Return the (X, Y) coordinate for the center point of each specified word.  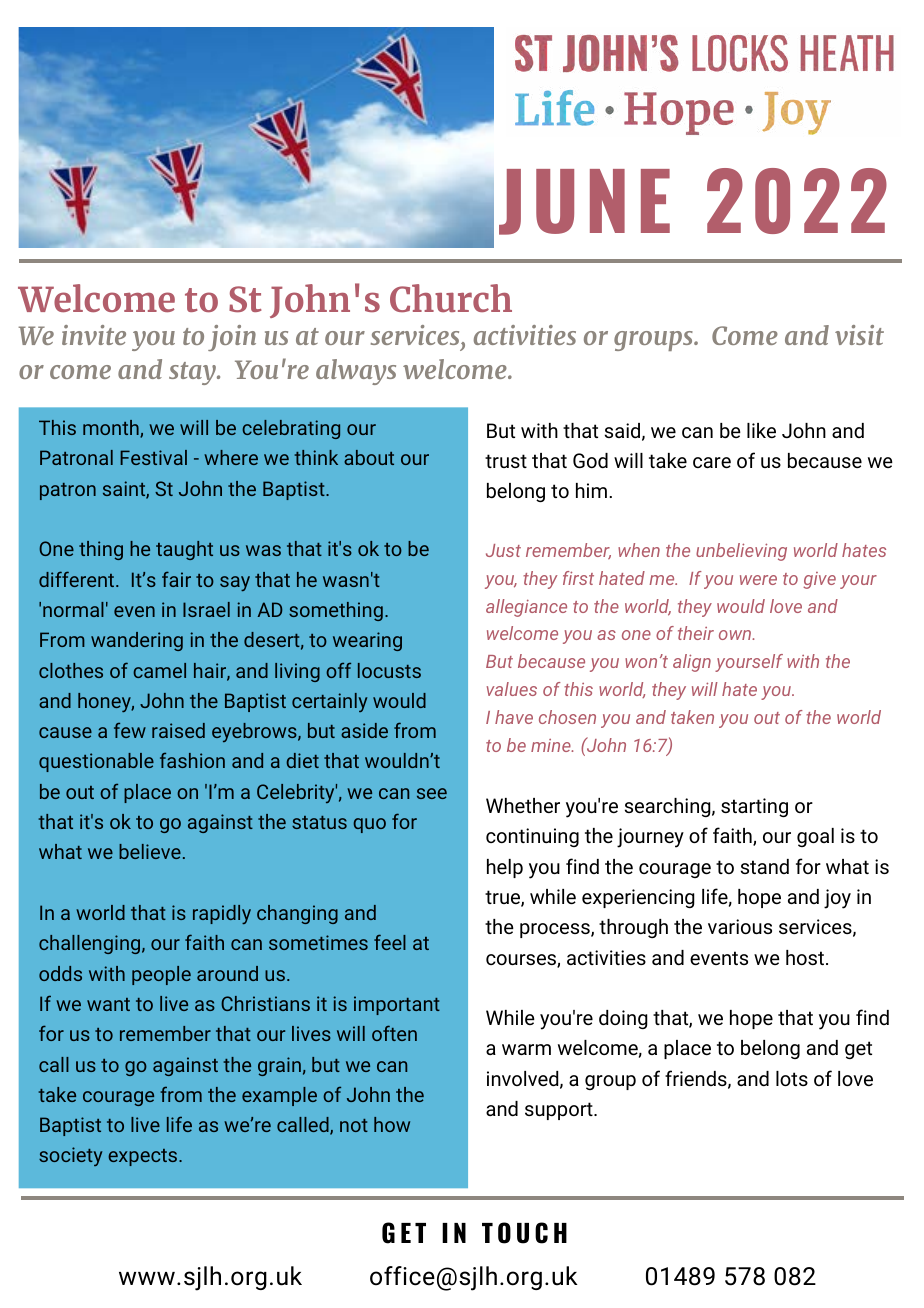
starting (754, 807)
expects (142, 1157)
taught (184, 550)
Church (451, 298)
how (392, 1124)
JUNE (584, 202)
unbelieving (741, 552)
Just (503, 550)
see (432, 793)
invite (94, 335)
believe (150, 851)
